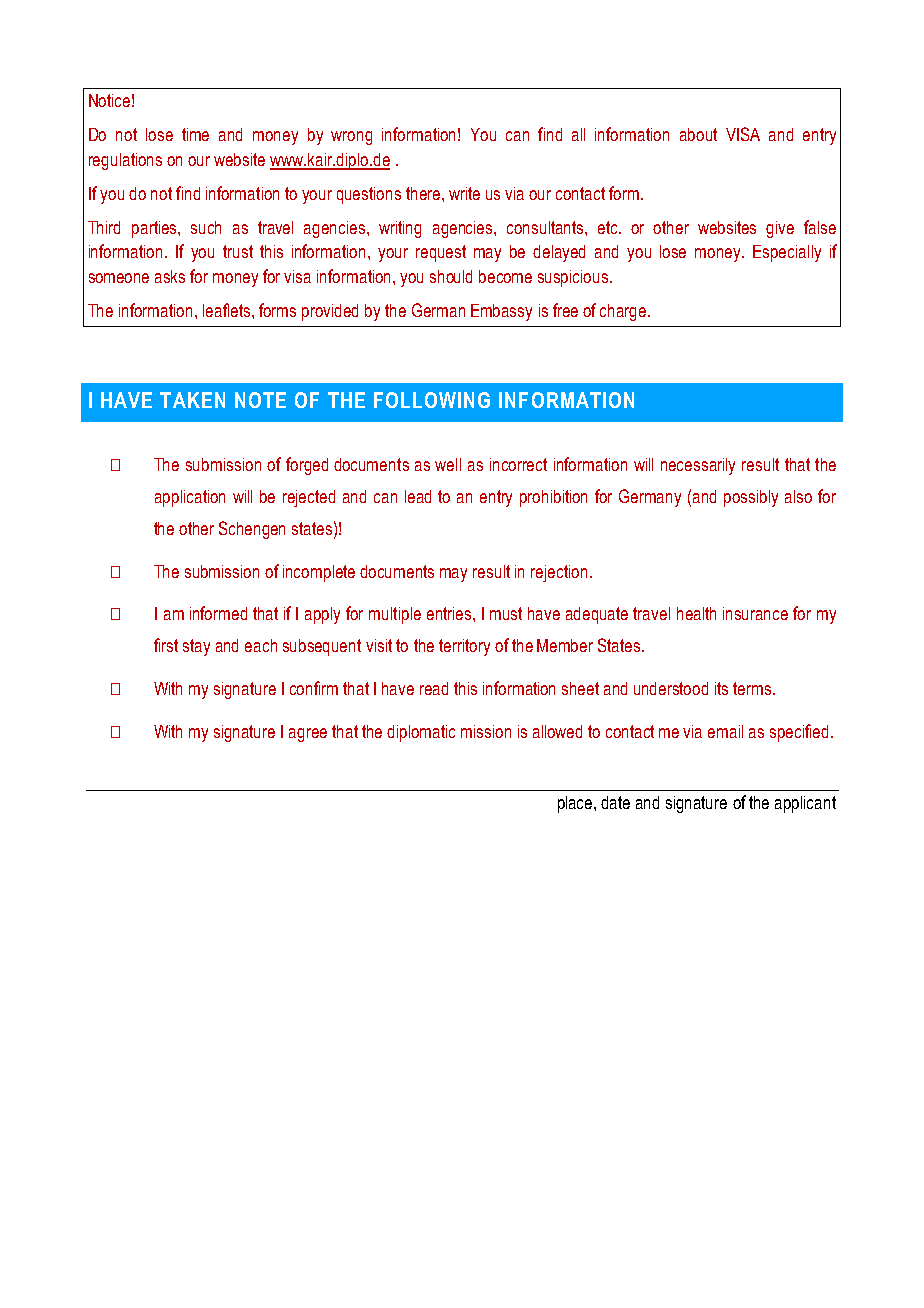 This page has width=924, height=1308. I want to click on time, so click(195, 134).
